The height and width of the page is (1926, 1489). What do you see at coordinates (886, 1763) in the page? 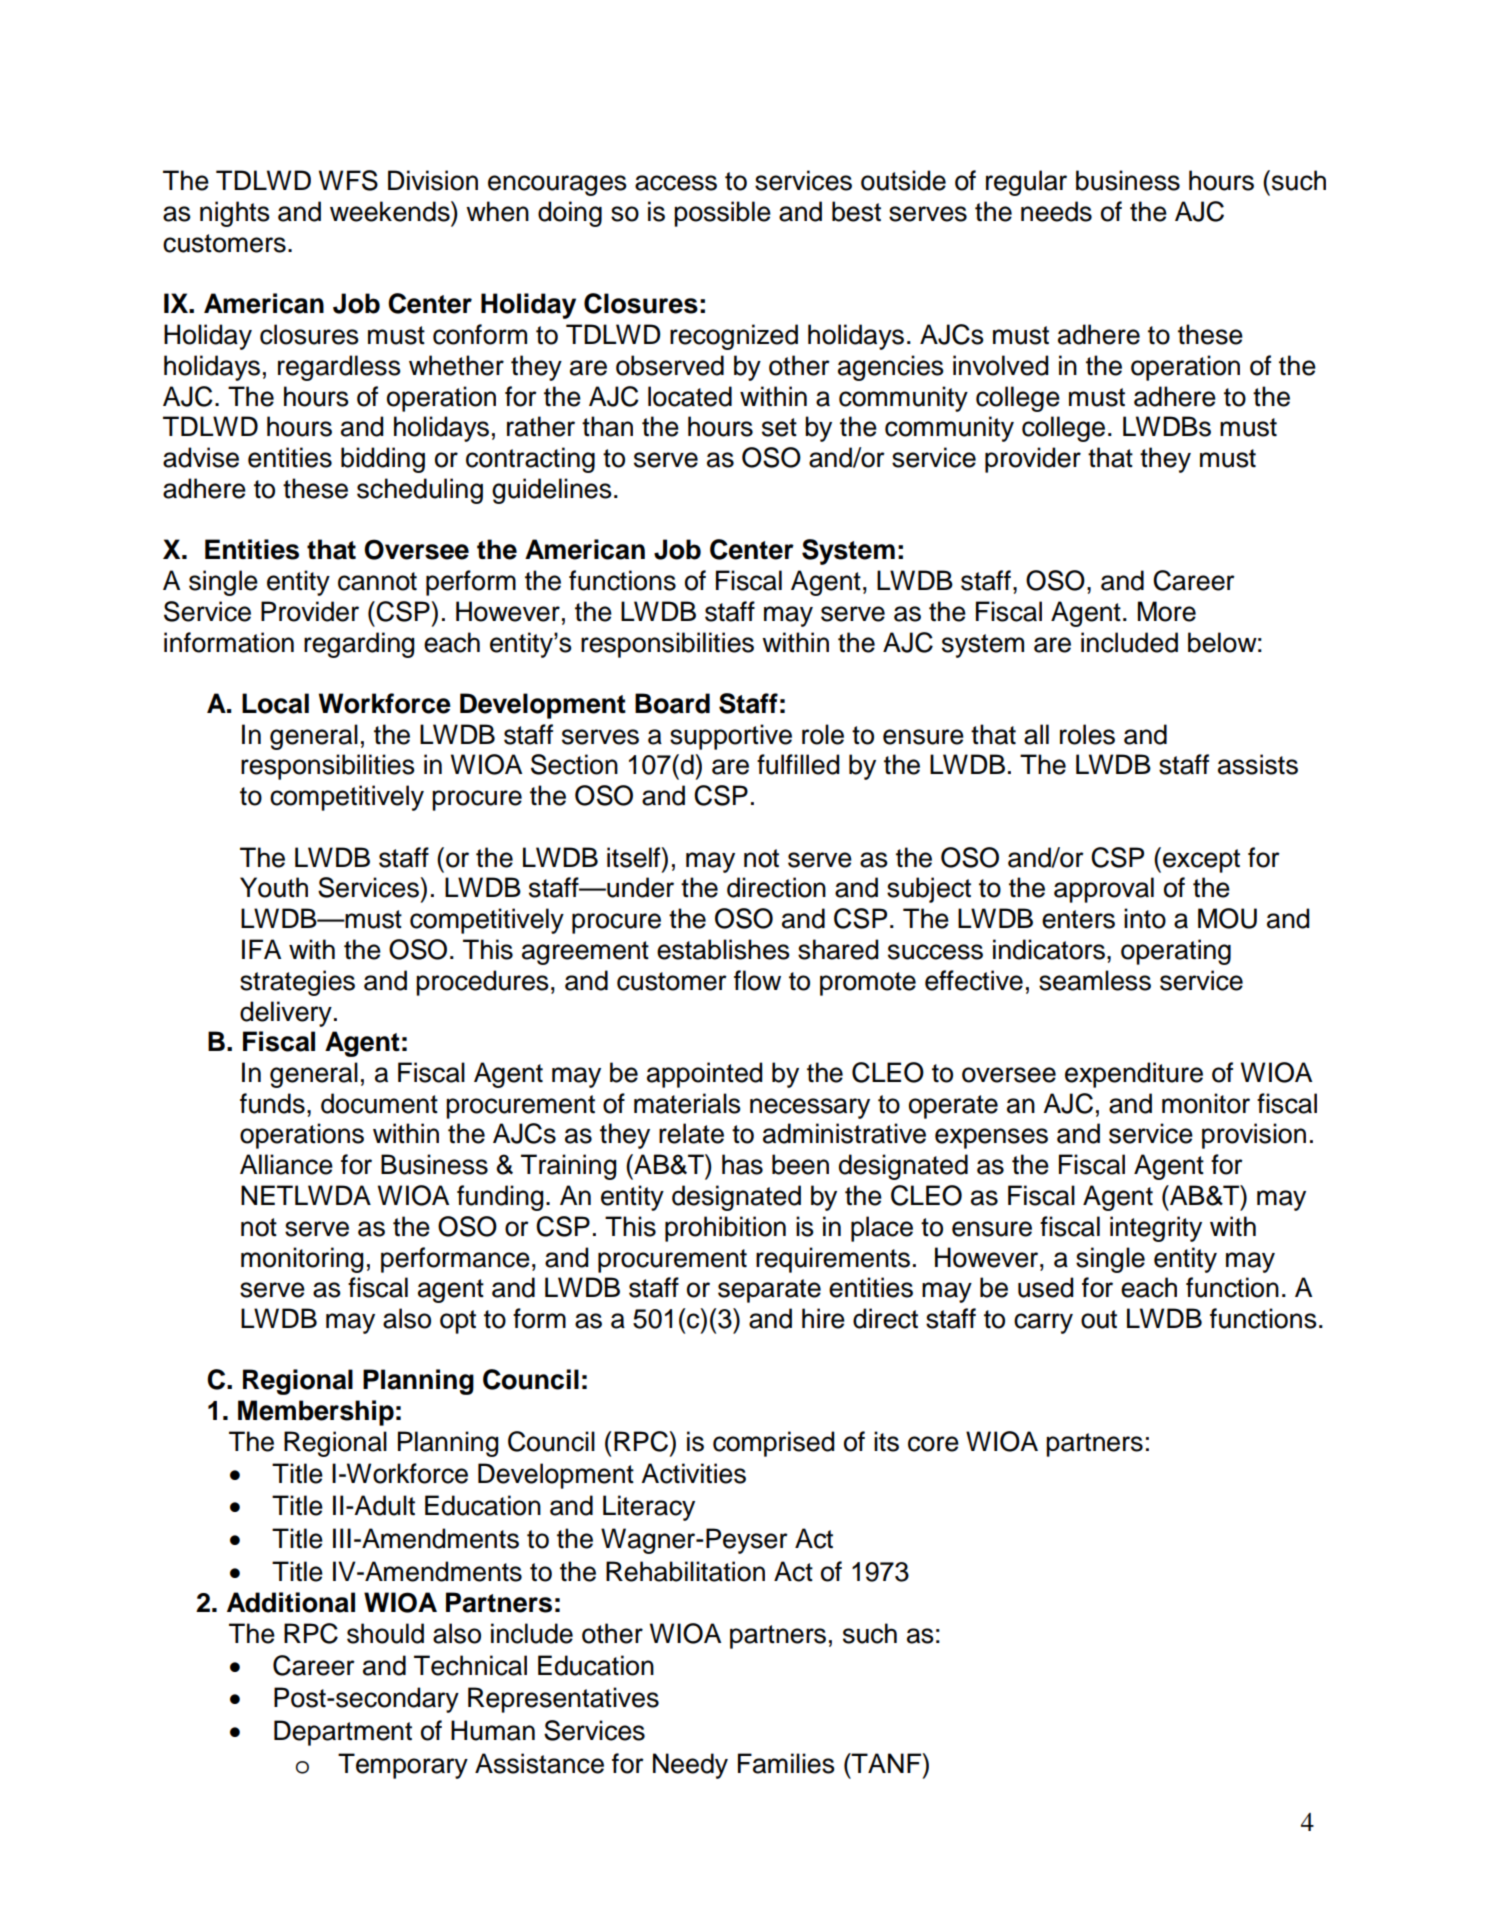
I see `TANF` at bounding box center [886, 1763].
